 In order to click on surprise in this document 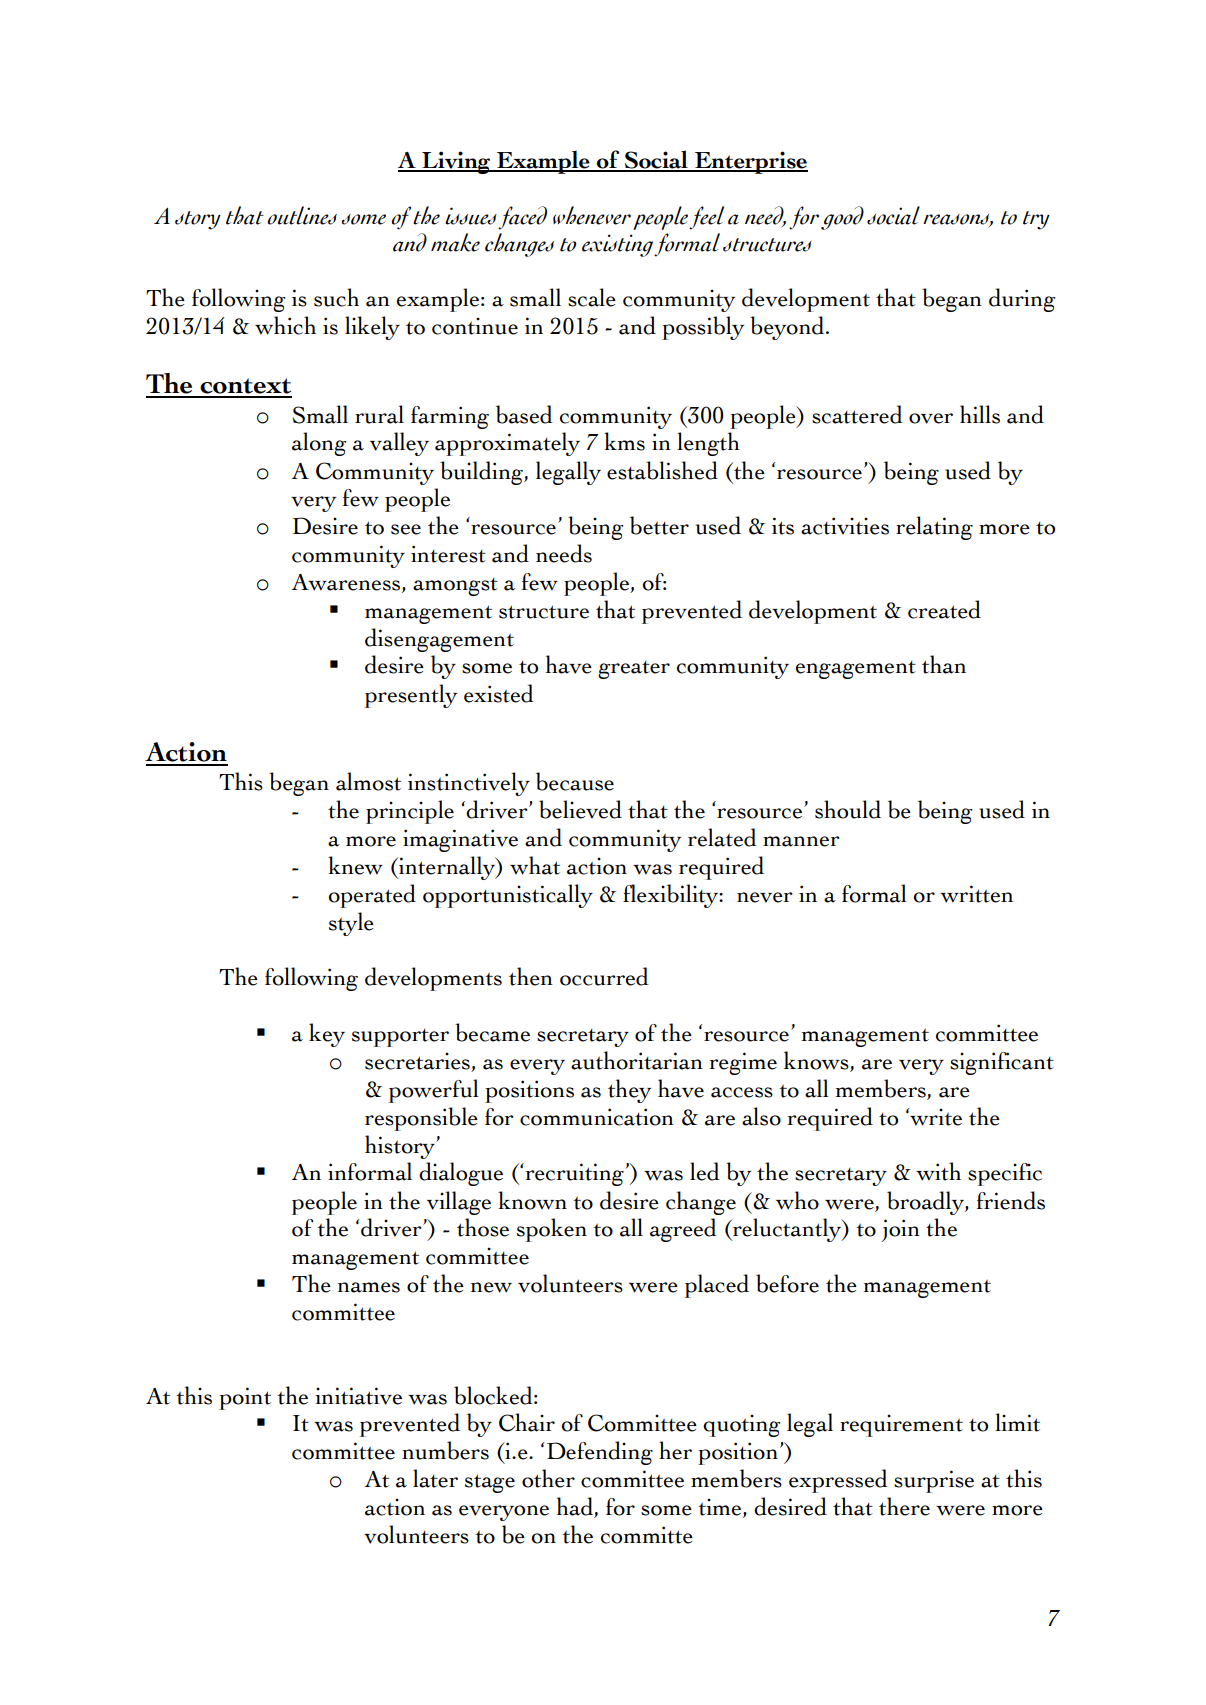, I will do `click(934, 1481)`.
